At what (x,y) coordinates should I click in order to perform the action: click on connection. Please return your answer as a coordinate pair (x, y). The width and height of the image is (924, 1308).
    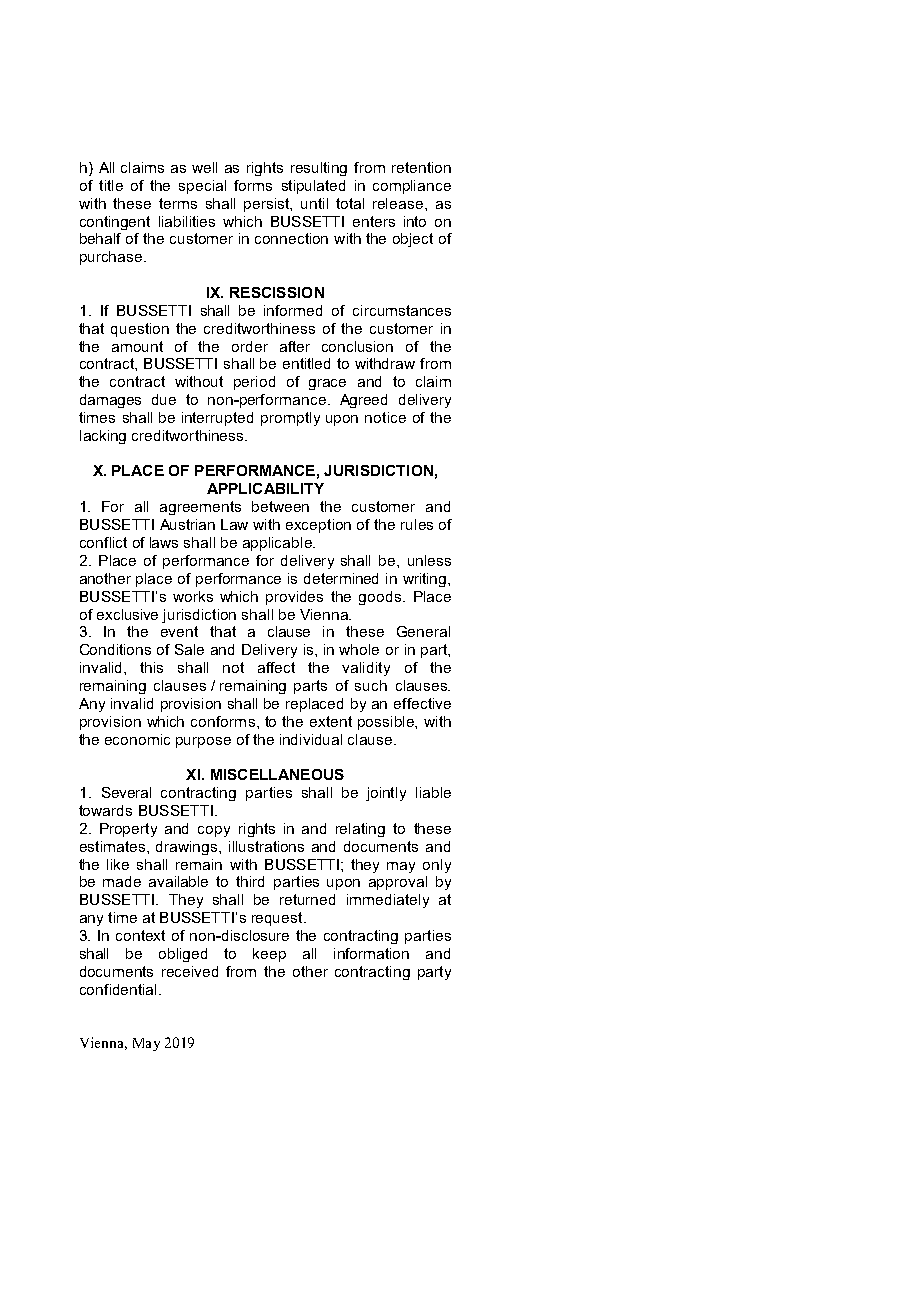
    Looking at the image, I should click on (291, 238).
